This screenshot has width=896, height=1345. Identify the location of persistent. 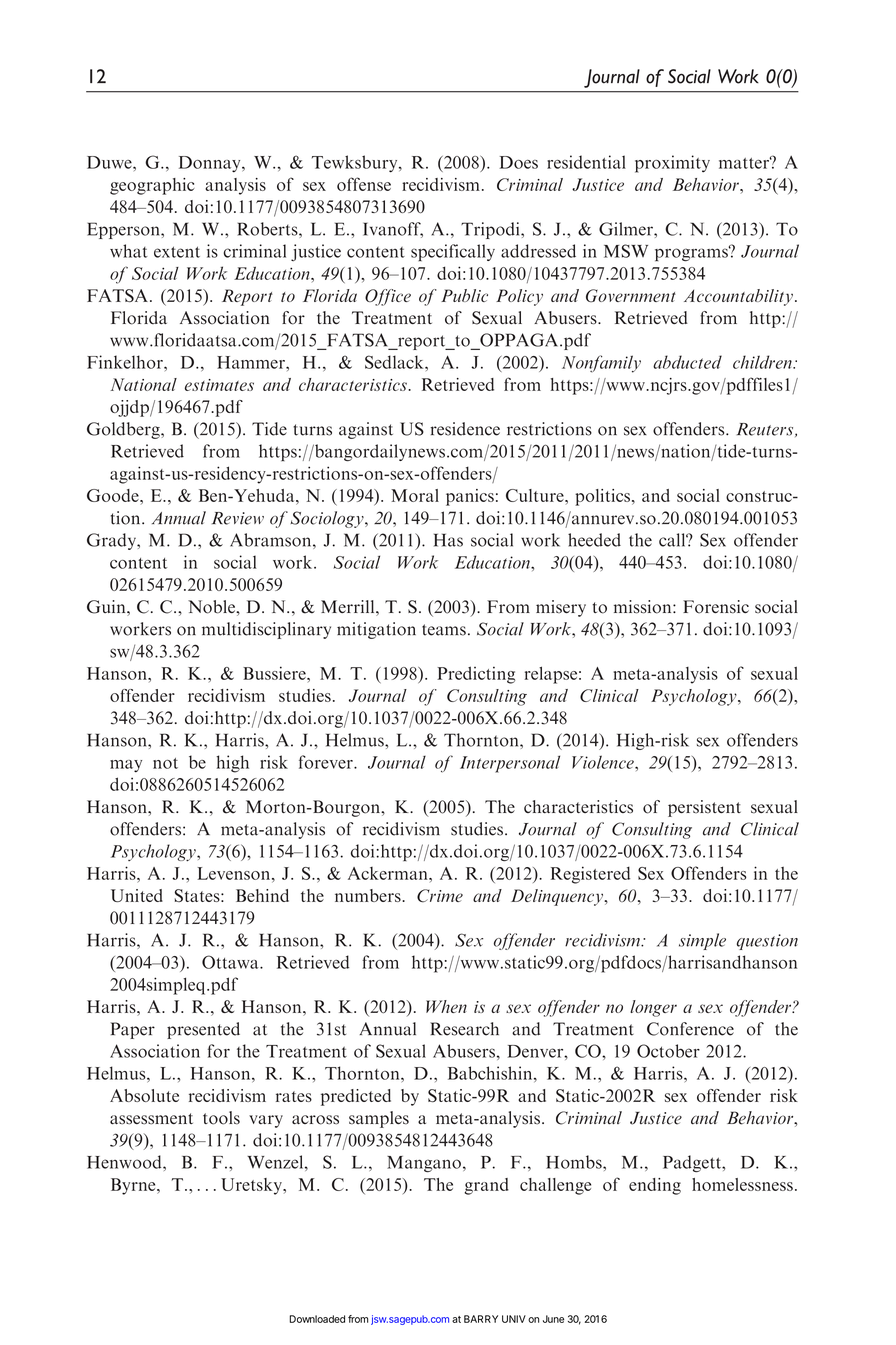
(704, 808).
